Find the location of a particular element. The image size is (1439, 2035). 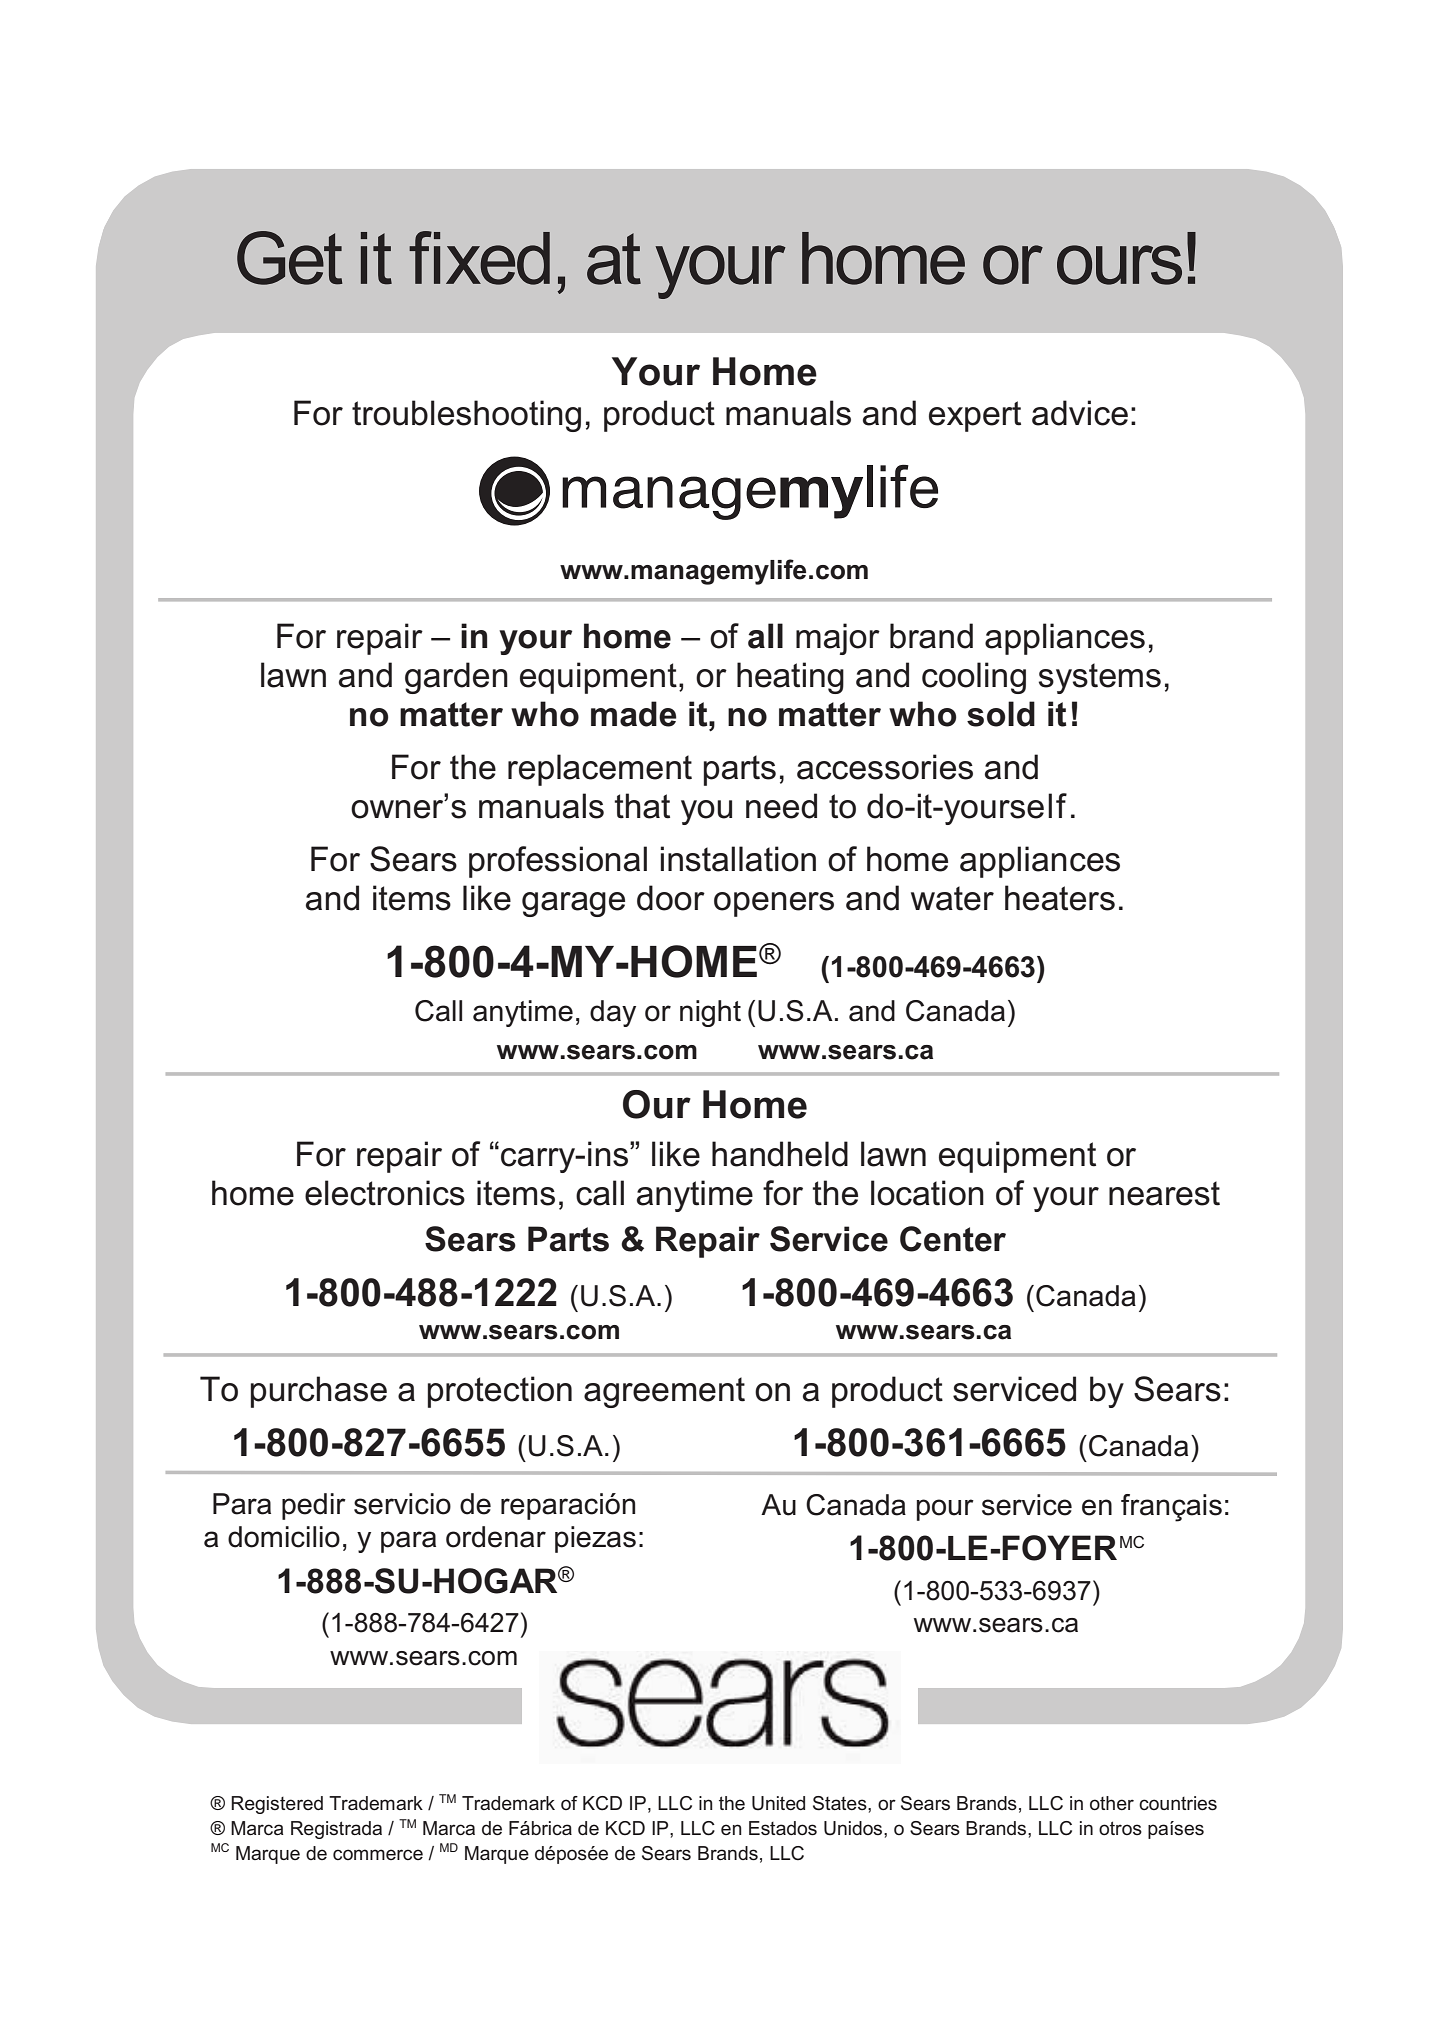

fixed is located at coordinates (479, 258).
